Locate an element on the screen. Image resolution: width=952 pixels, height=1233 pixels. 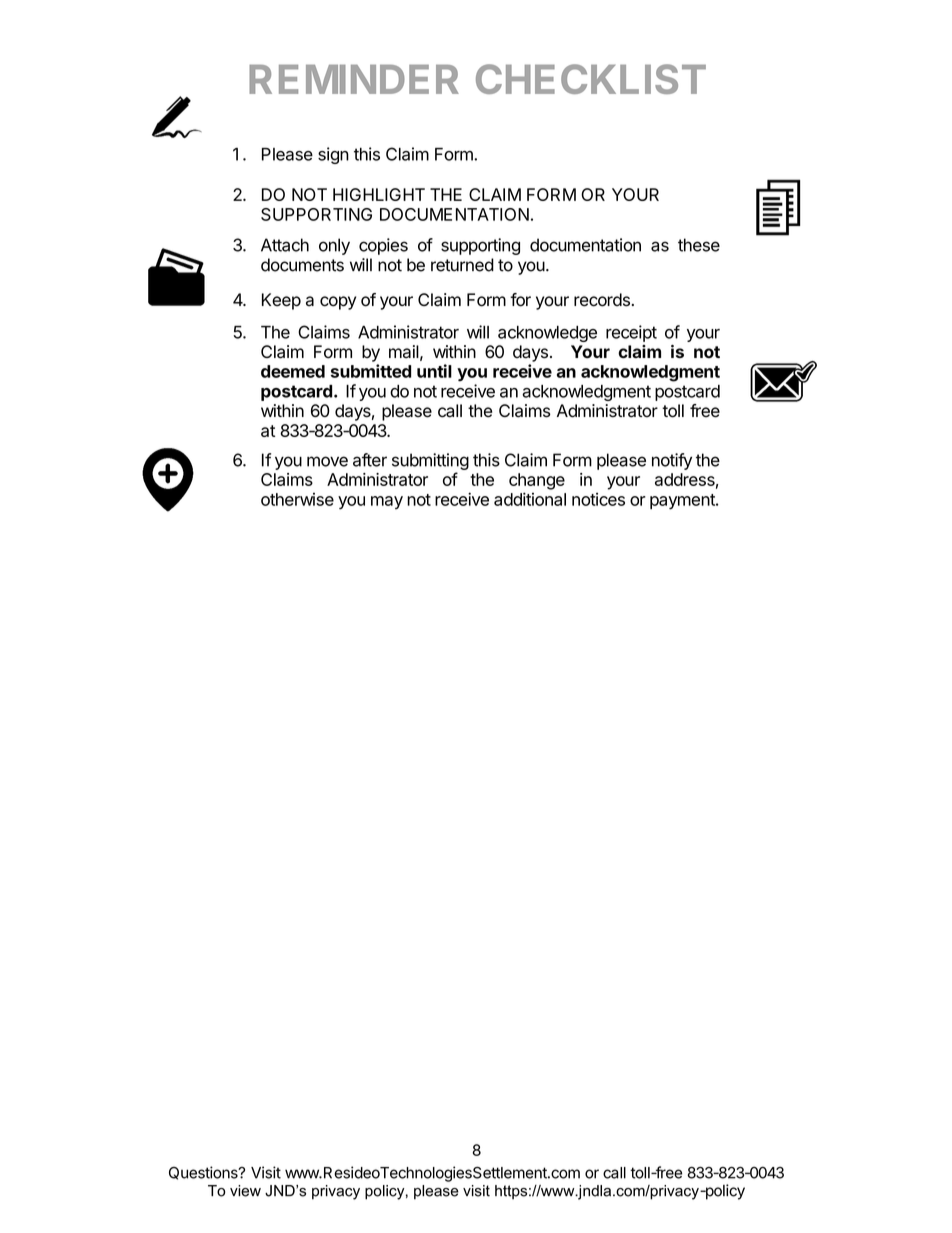
notices is located at coordinates (598, 499).
